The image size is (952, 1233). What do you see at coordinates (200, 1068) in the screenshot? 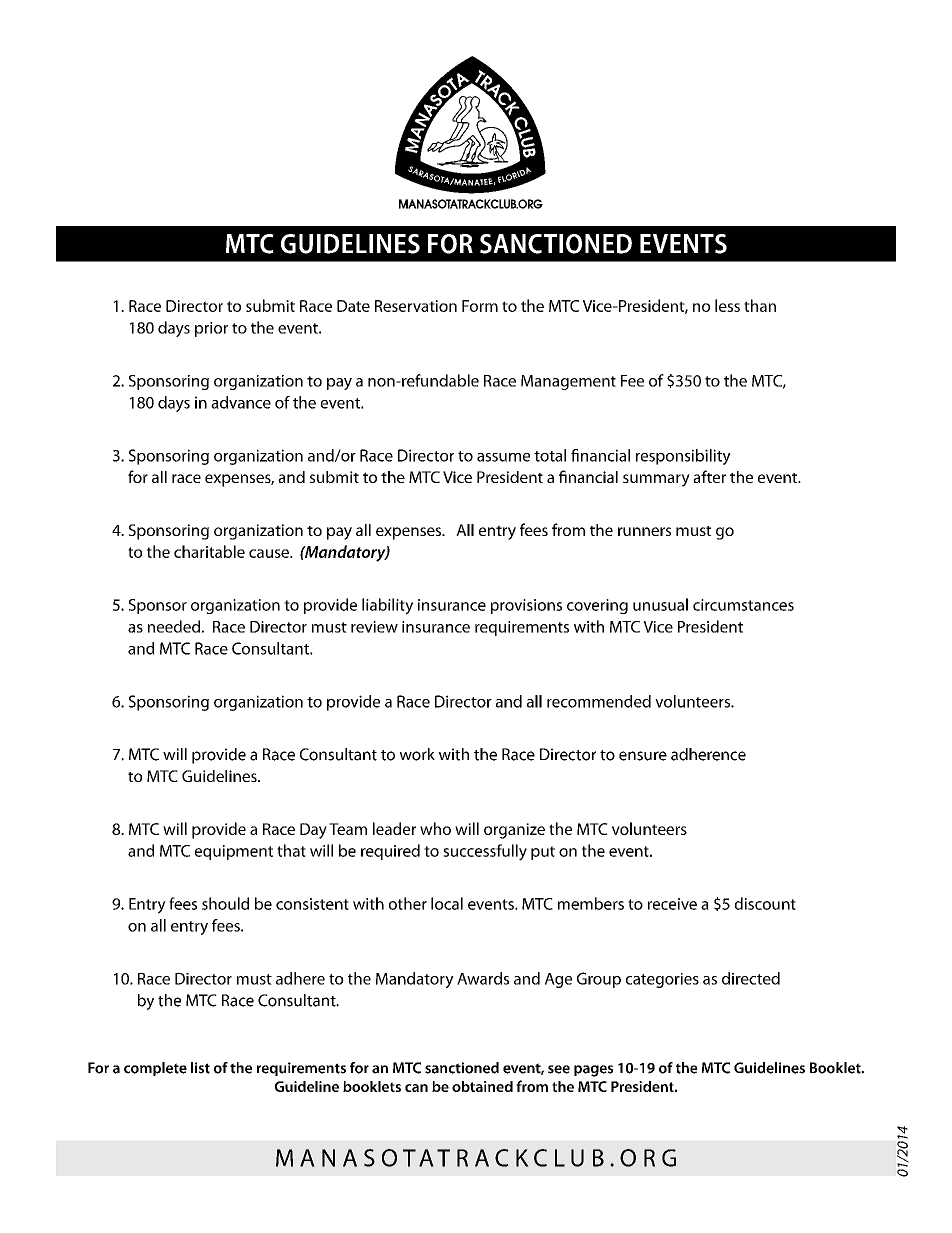
I see `list` at bounding box center [200, 1068].
